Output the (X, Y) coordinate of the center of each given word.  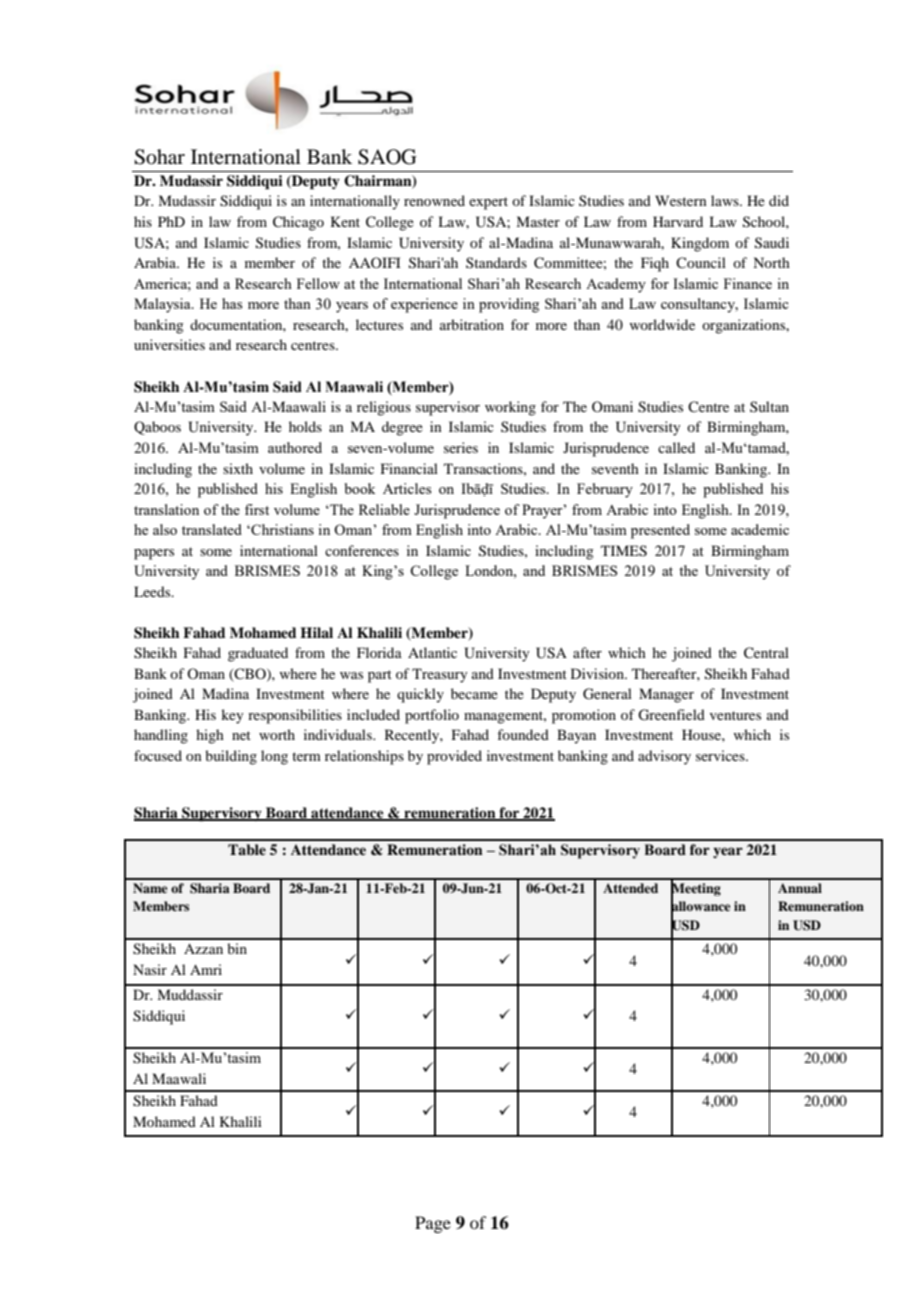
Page (433, 1224)
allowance (700, 906)
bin (237, 948)
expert (488, 203)
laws (726, 200)
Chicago (298, 223)
